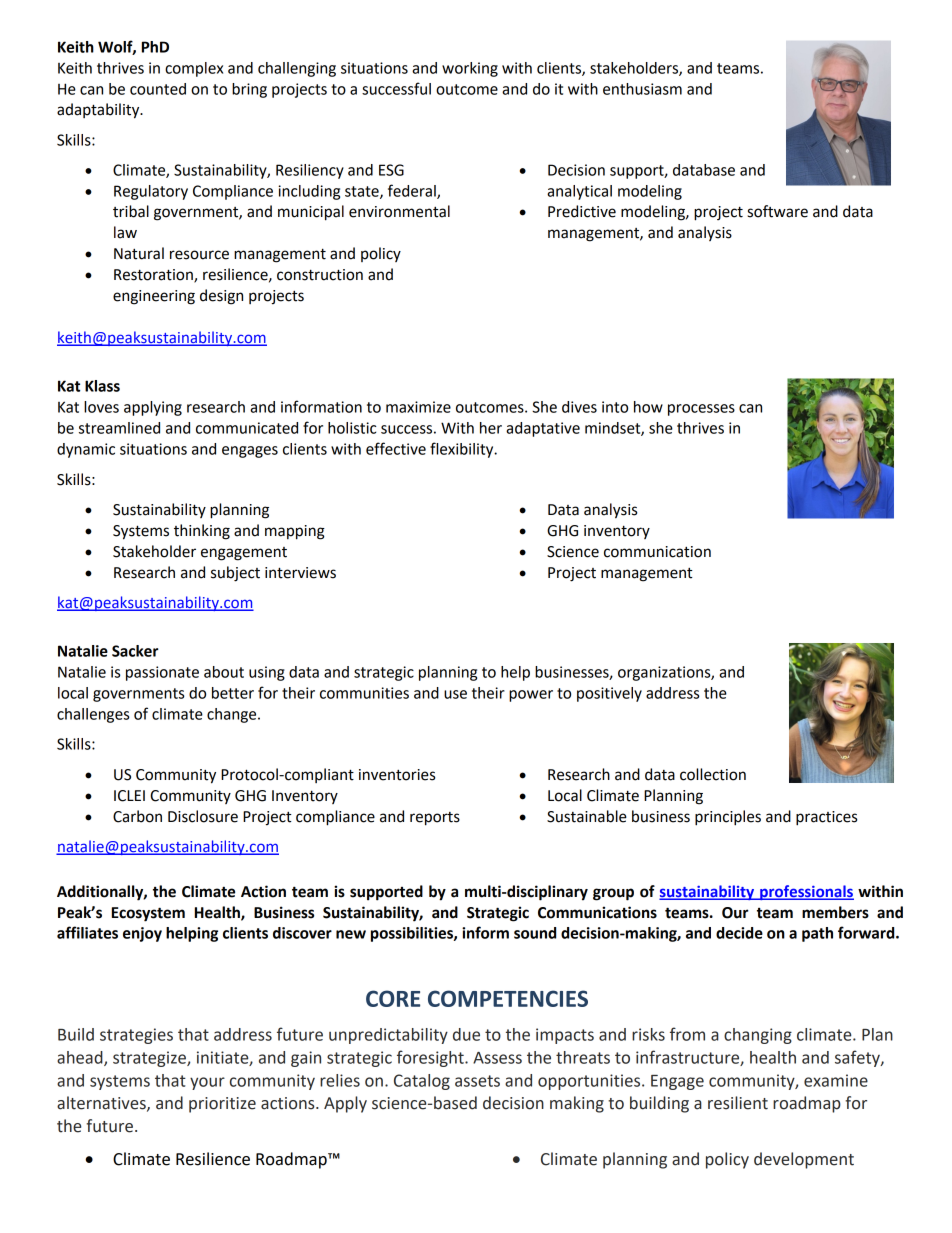 This page has height=1233, width=952. Describe the element at coordinates (162, 673) in the page. I see `passionate` at that location.
